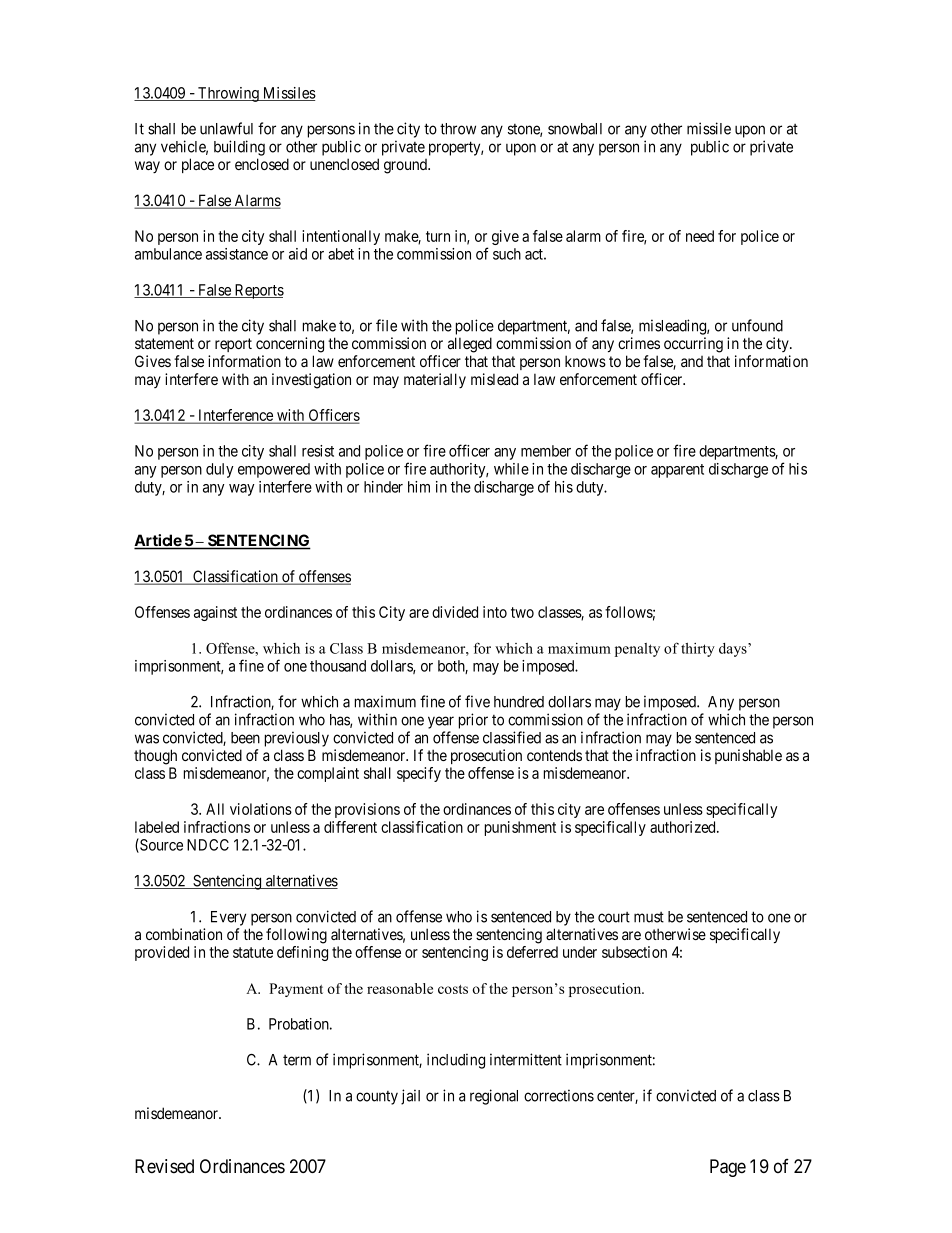 This image has width=952, height=1233. Describe the element at coordinates (700, 236) in the image. I see `need` at that location.
